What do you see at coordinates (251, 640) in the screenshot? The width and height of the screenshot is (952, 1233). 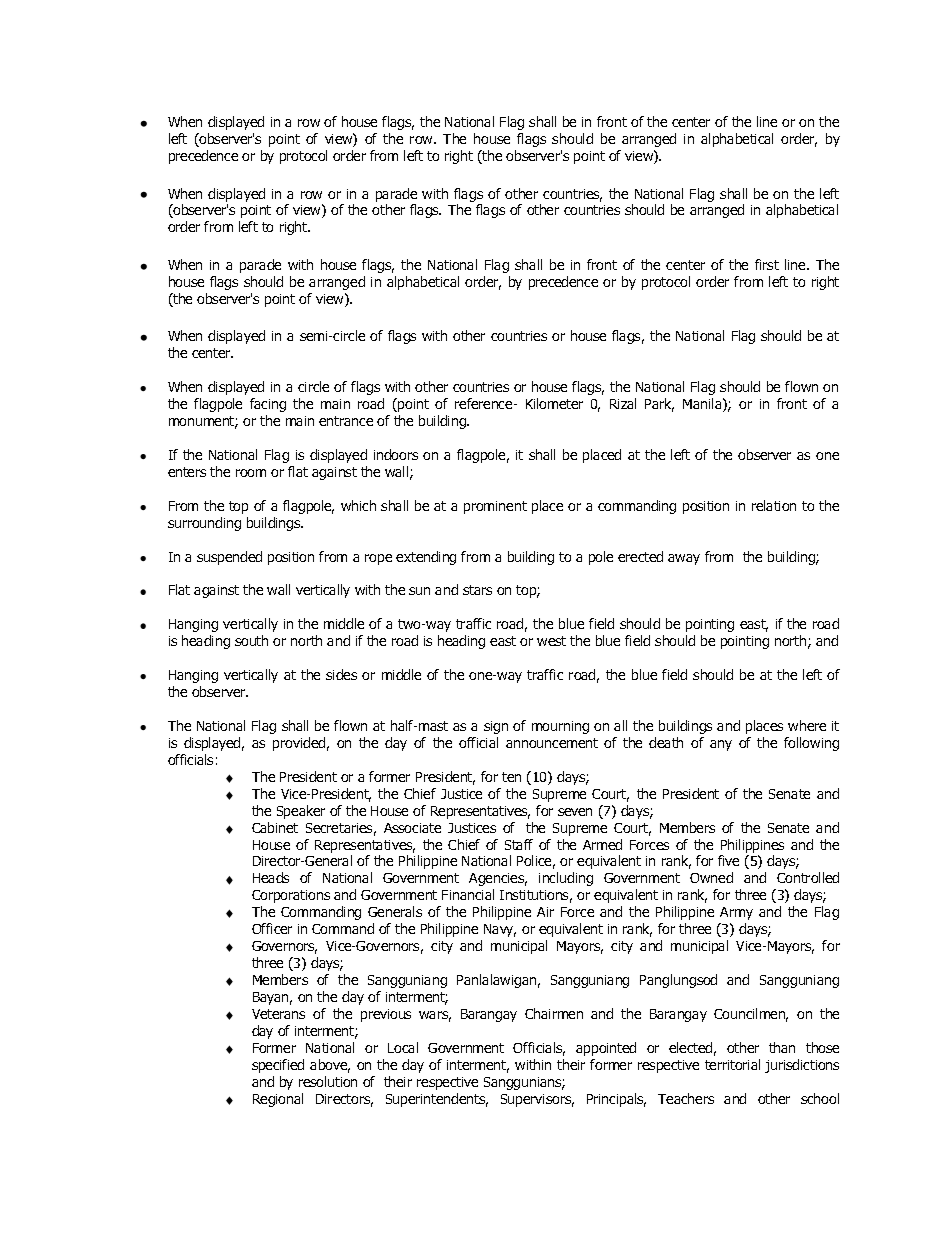 I see `south` at bounding box center [251, 640].
